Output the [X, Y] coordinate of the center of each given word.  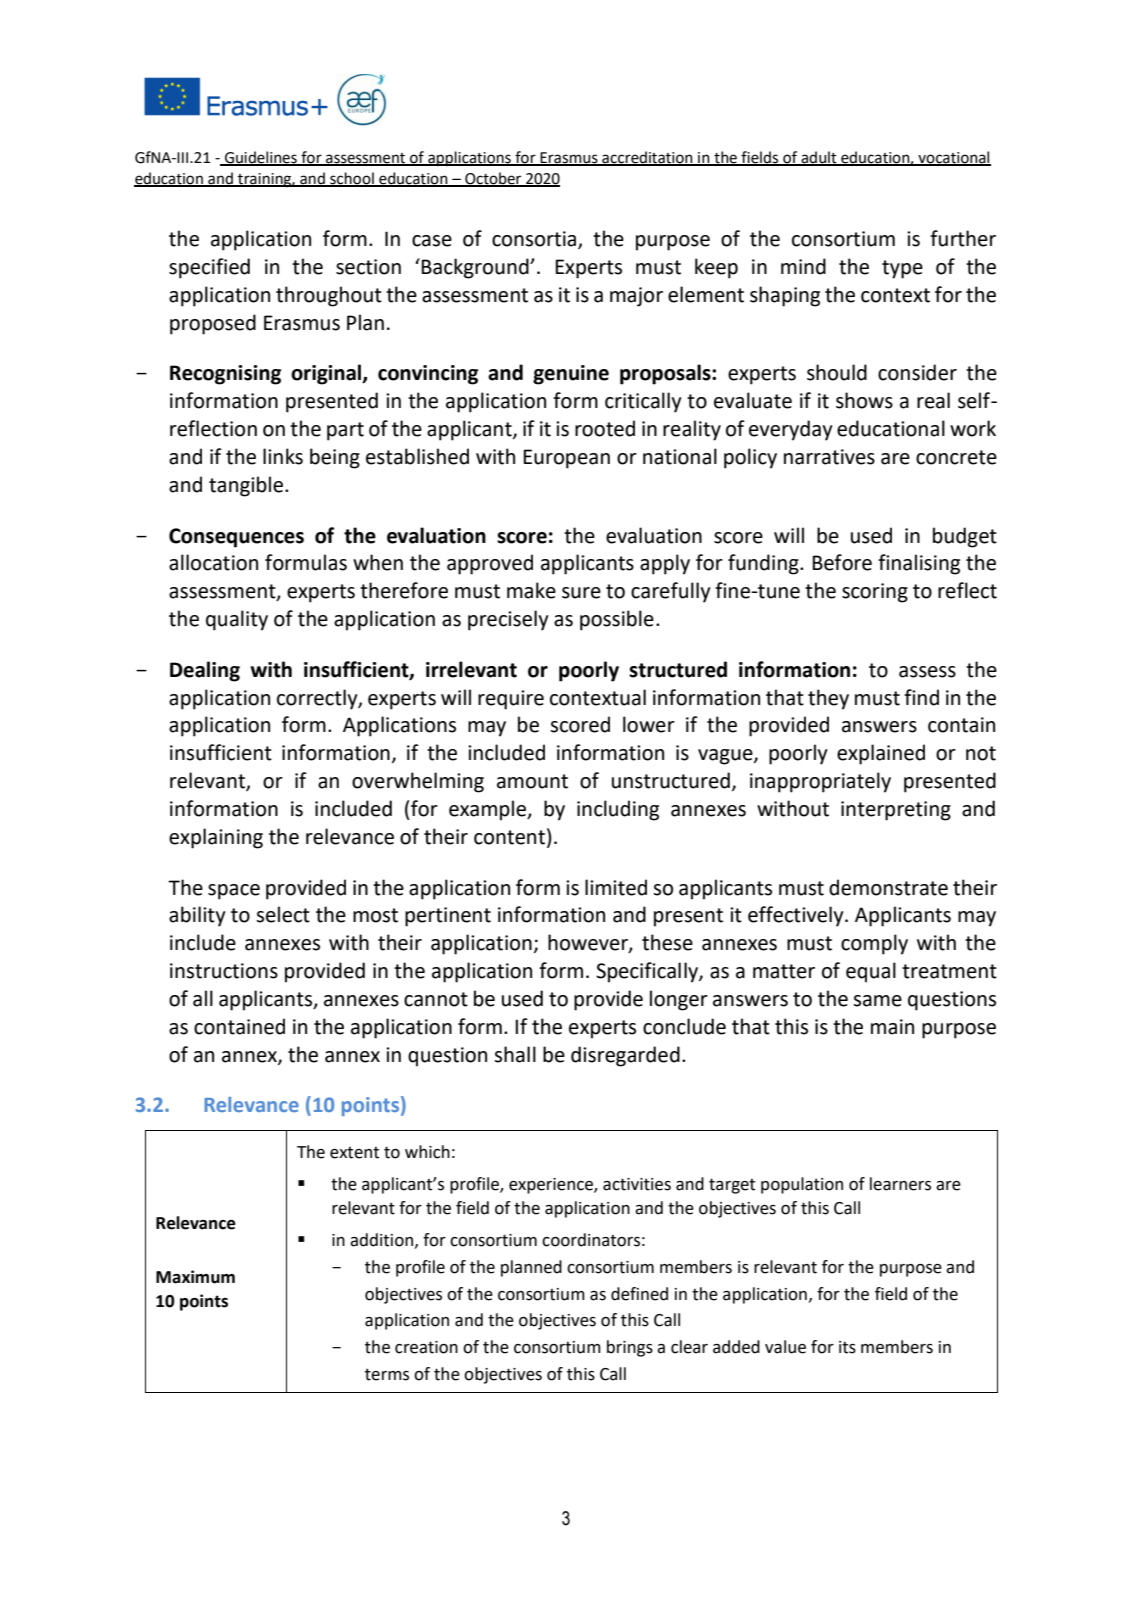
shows [864, 400]
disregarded [625, 1056]
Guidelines [261, 158]
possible [617, 620]
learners [900, 1184]
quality [237, 620]
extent [354, 1153]
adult [819, 158]
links [283, 456]
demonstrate [888, 887]
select [283, 914]
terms [387, 1374]
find [921, 697]
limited [616, 887]
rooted [605, 428]
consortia [535, 240]
